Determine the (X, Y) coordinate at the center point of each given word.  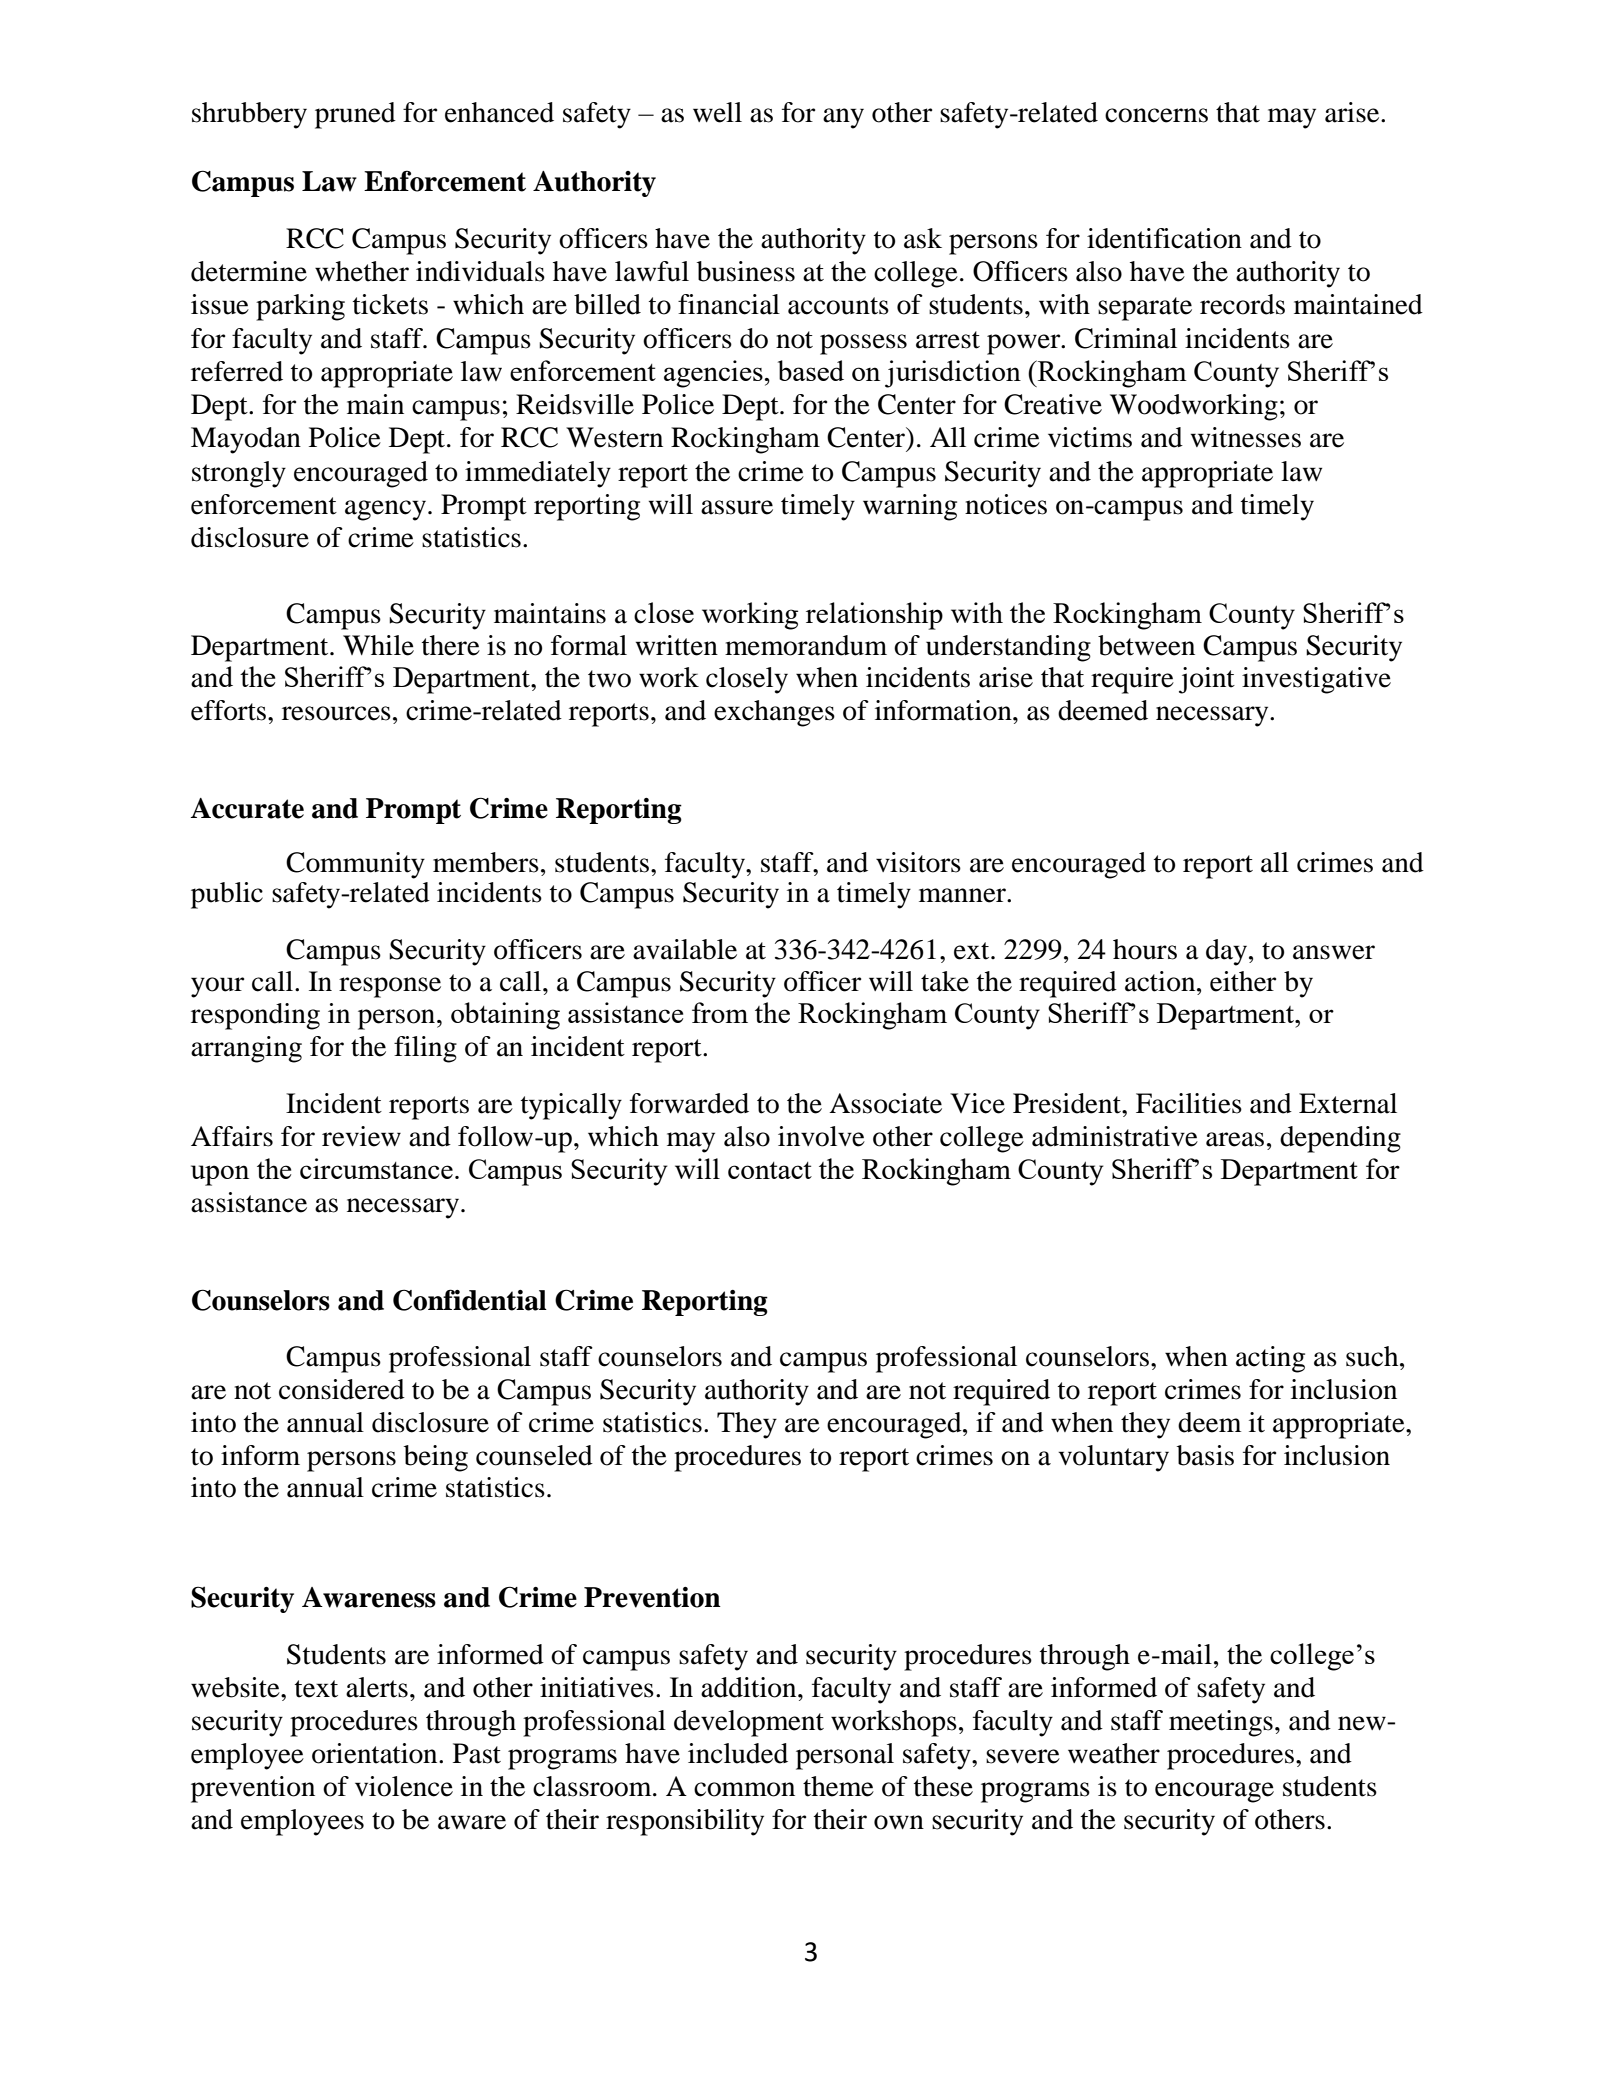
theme (838, 1786)
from (720, 1012)
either (1243, 981)
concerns (1156, 115)
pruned (355, 115)
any (843, 118)
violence (404, 1786)
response (390, 987)
